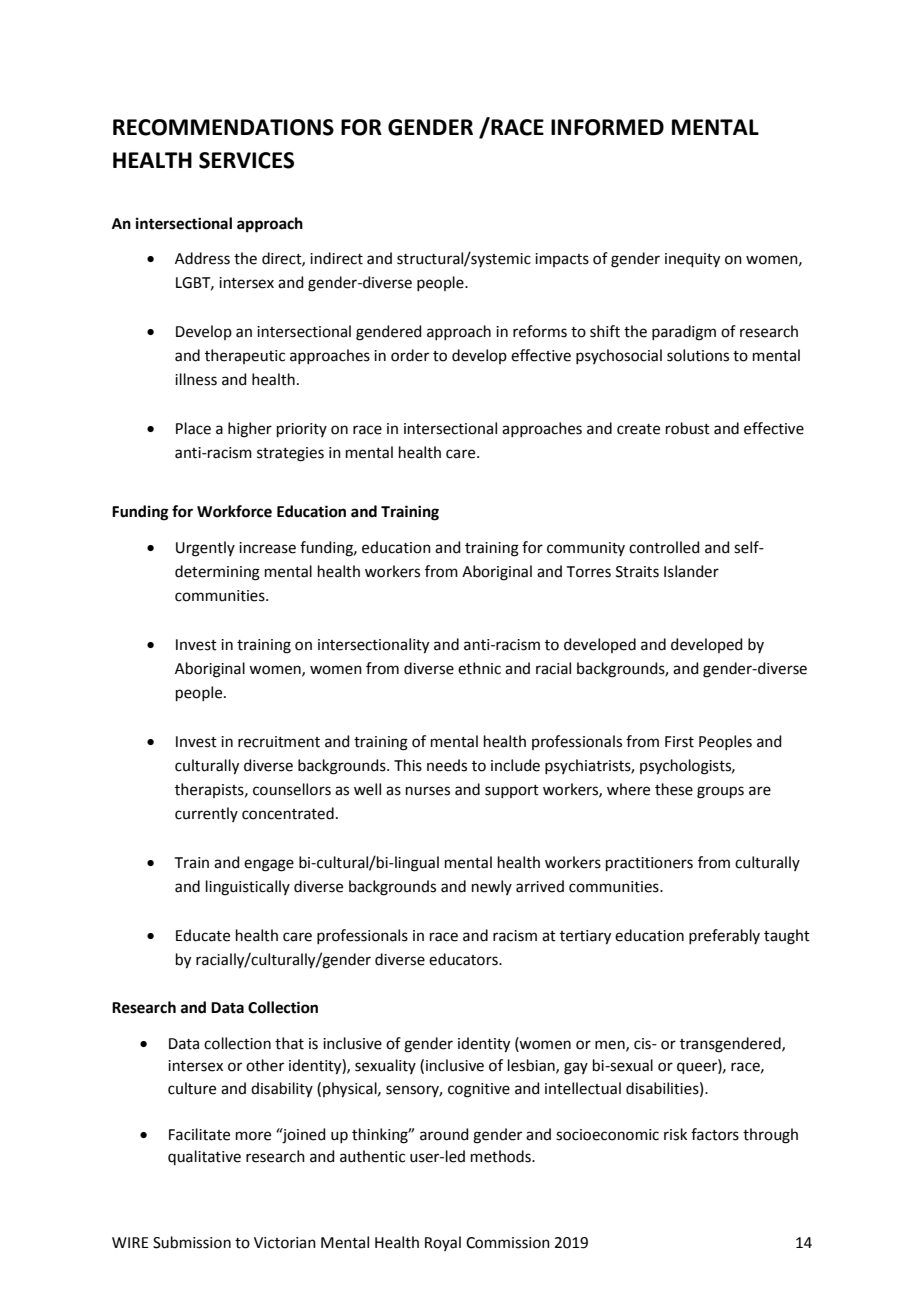 This image has width=924, height=1309. I want to click on ethnic, so click(479, 668).
